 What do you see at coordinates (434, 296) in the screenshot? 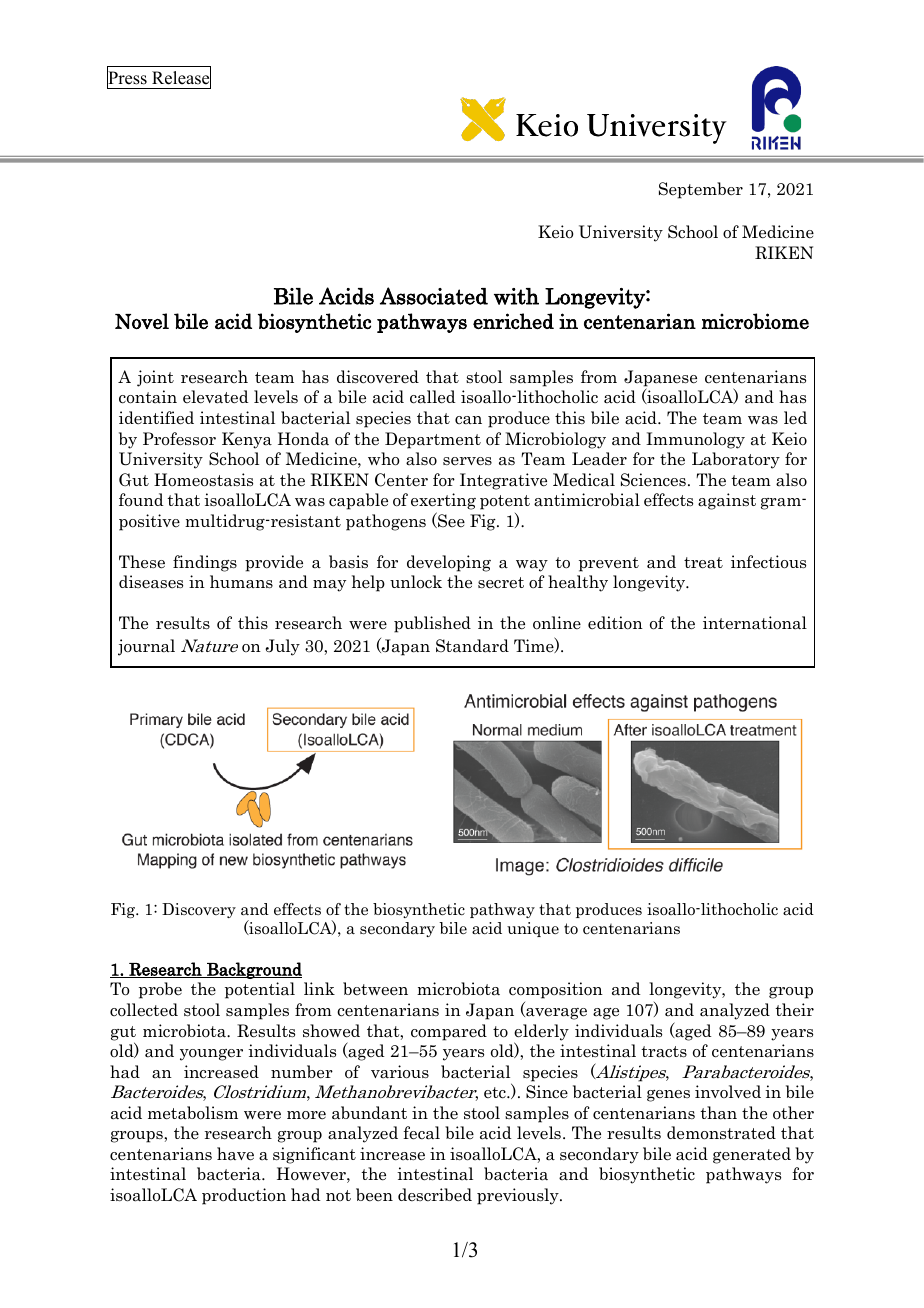
I see `Associated` at bounding box center [434, 296].
